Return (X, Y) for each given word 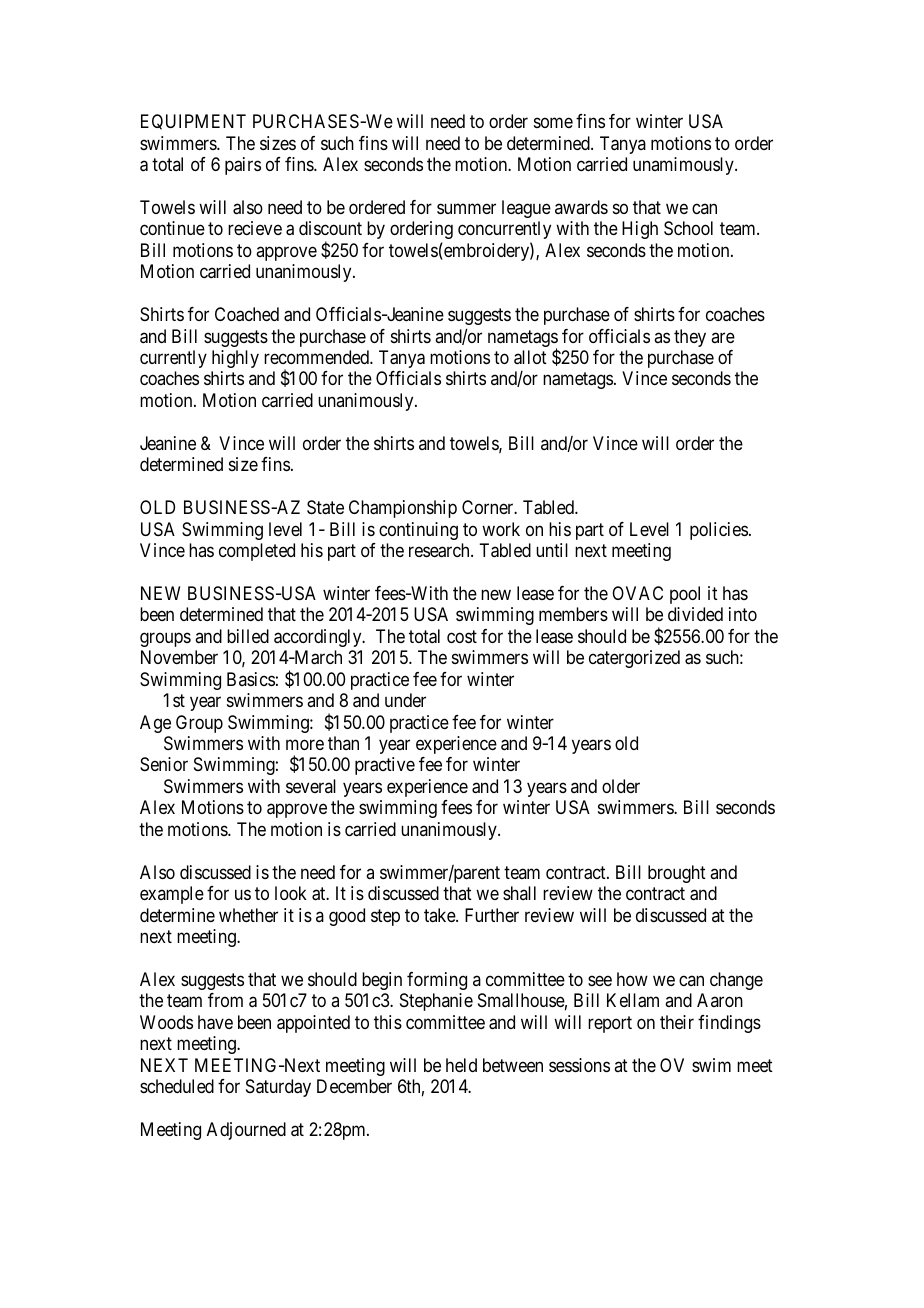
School (688, 228)
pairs (243, 166)
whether (248, 915)
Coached (247, 314)
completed (257, 552)
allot (530, 357)
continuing (418, 531)
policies (719, 531)
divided (695, 614)
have (215, 1022)
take (440, 915)
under (405, 700)
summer (466, 208)
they (690, 338)
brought (677, 874)
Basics (251, 679)
